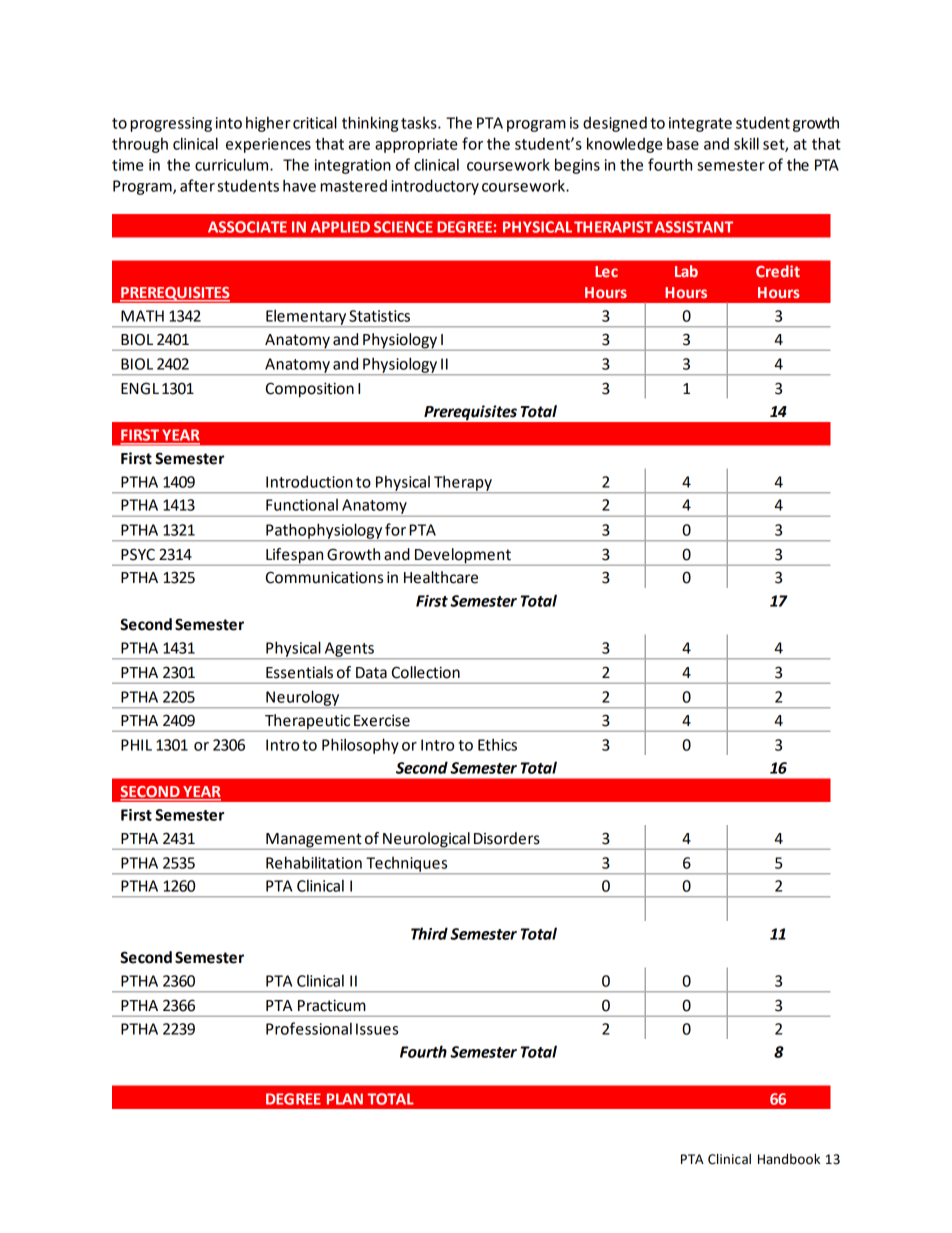 The width and height of the document is (952, 1233). I want to click on base, so click(683, 144).
